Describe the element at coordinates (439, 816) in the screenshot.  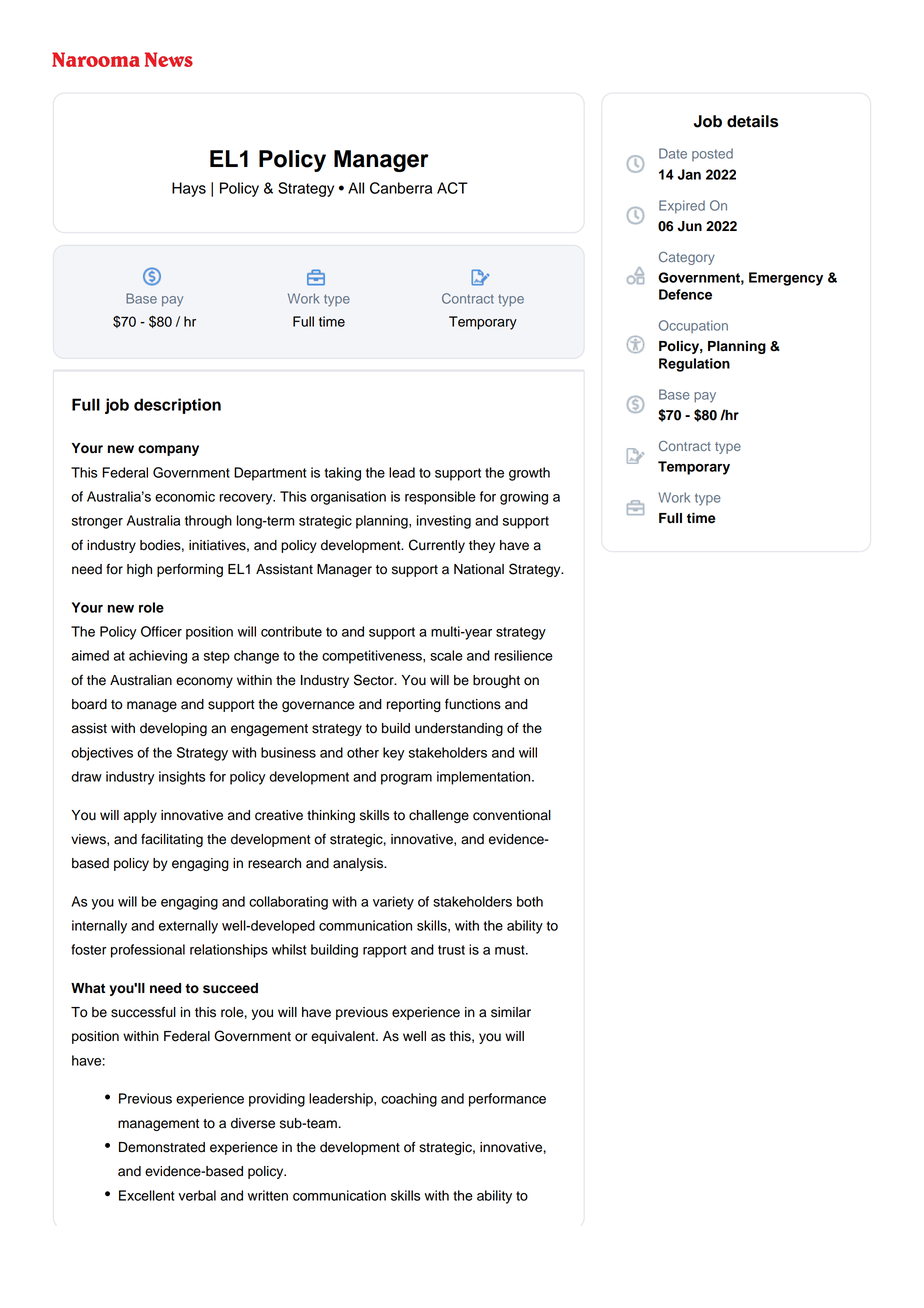
I see `challenge` at that location.
